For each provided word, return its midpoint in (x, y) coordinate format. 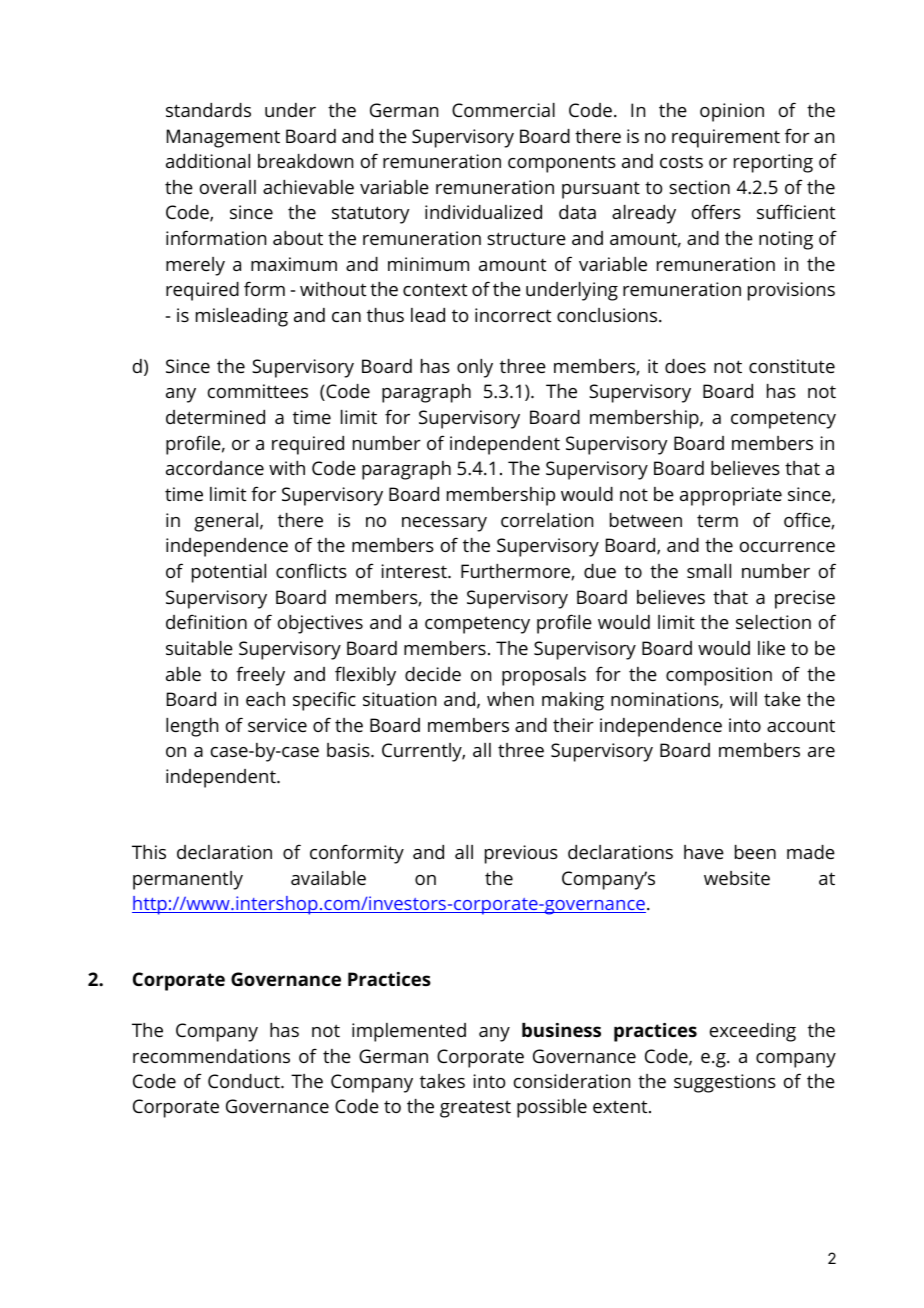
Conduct (245, 1081)
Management (223, 138)
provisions (791, 291)
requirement (726, 138)
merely (195, 266)
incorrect (513, 315)
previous (521, 854)
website (737, 878)
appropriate (731, 496)
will (743, 699)
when (510, 699)
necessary (444, 524)
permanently (188, 880)
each (265, 699)
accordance (215, 468)
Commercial (503, 110)
